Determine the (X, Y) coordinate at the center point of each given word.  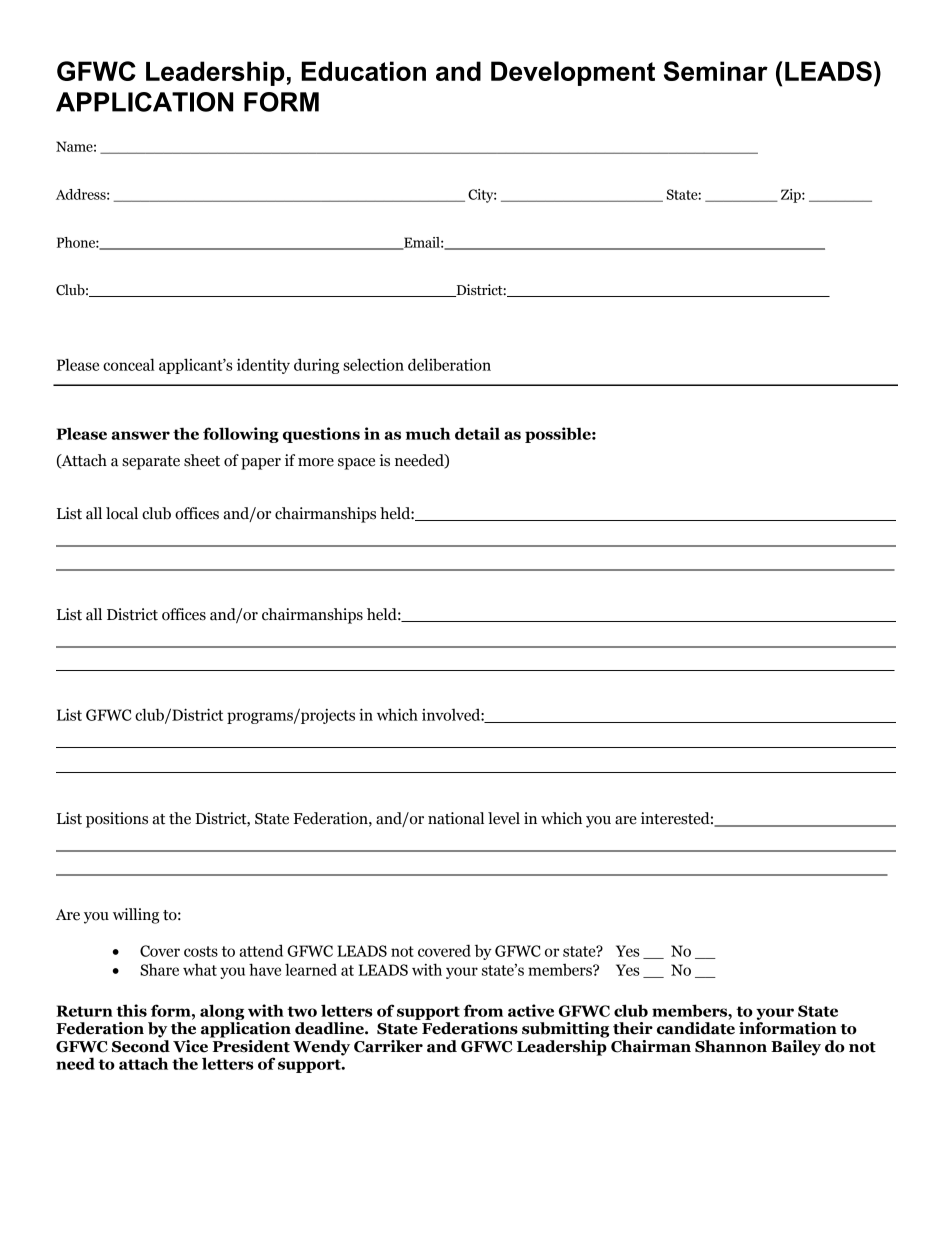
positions (117, 820)
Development (573, 73)
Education (363, 71)
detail (477, 433)
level (504, 818)
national (456, 818)
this (131, 1010)
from (483, 1010)
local (122, 513)
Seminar (716, 71)
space (356, 464)
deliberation (449, 364)
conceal (129, 364)
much (428, 433)
